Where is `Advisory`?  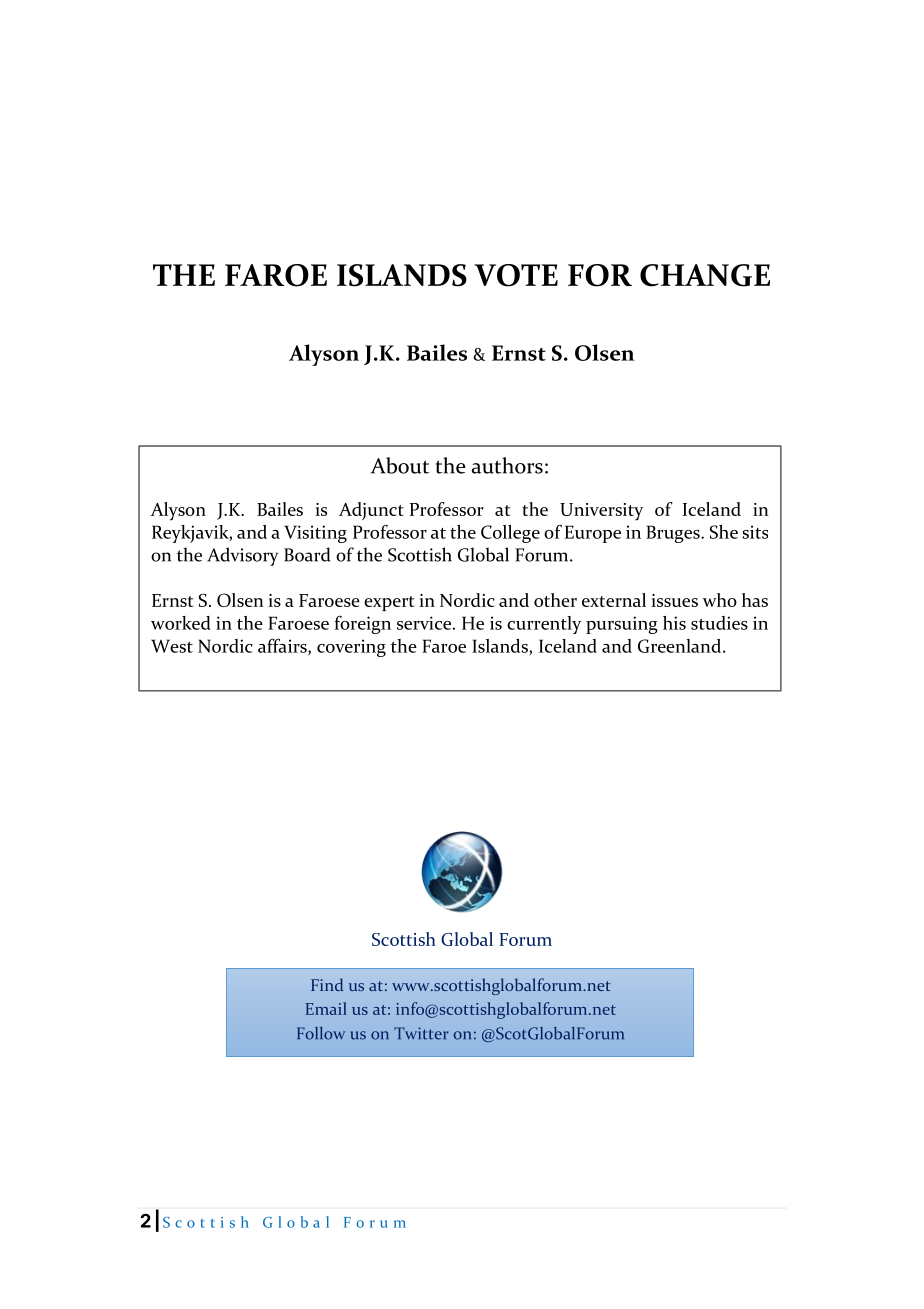
Advisory is located at coordinates (242, 556).
